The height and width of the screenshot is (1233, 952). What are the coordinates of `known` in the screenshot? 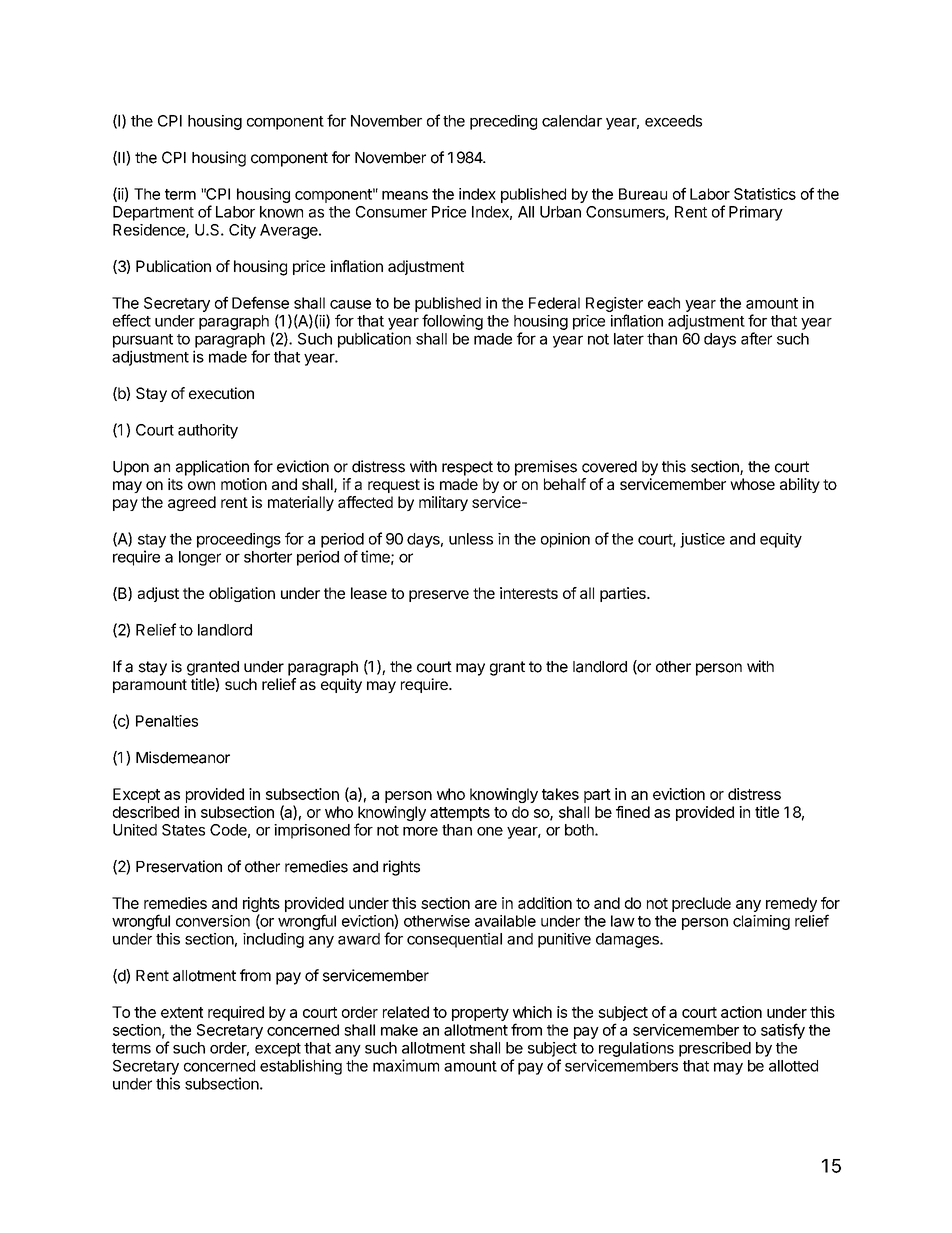 It's located at (281, 212).
